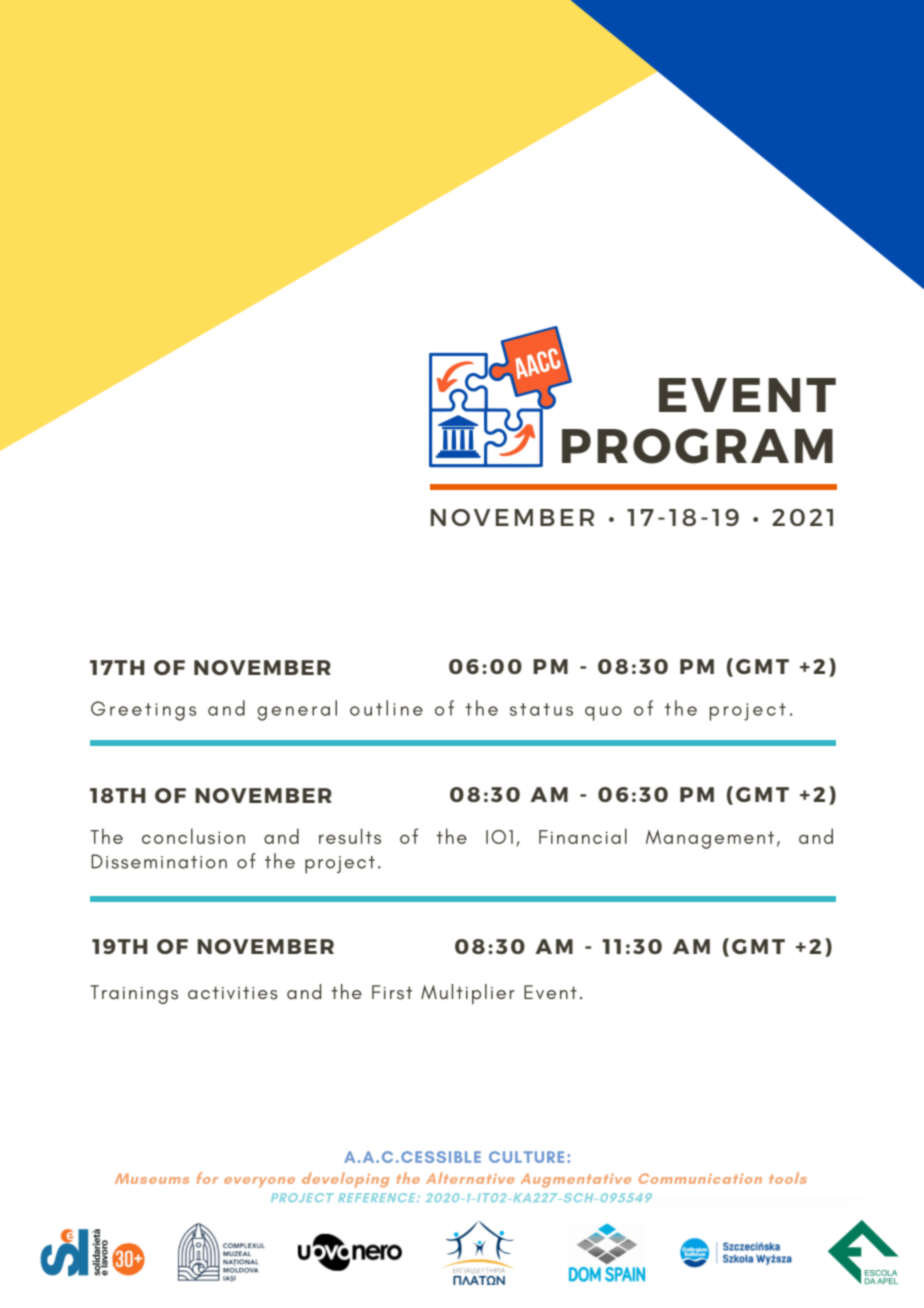 The image size is (924, 1308). What do you see at coordinates (697, 446) in the screenshot?
I see `PROGRAM` at bounding box center [697, 446].
